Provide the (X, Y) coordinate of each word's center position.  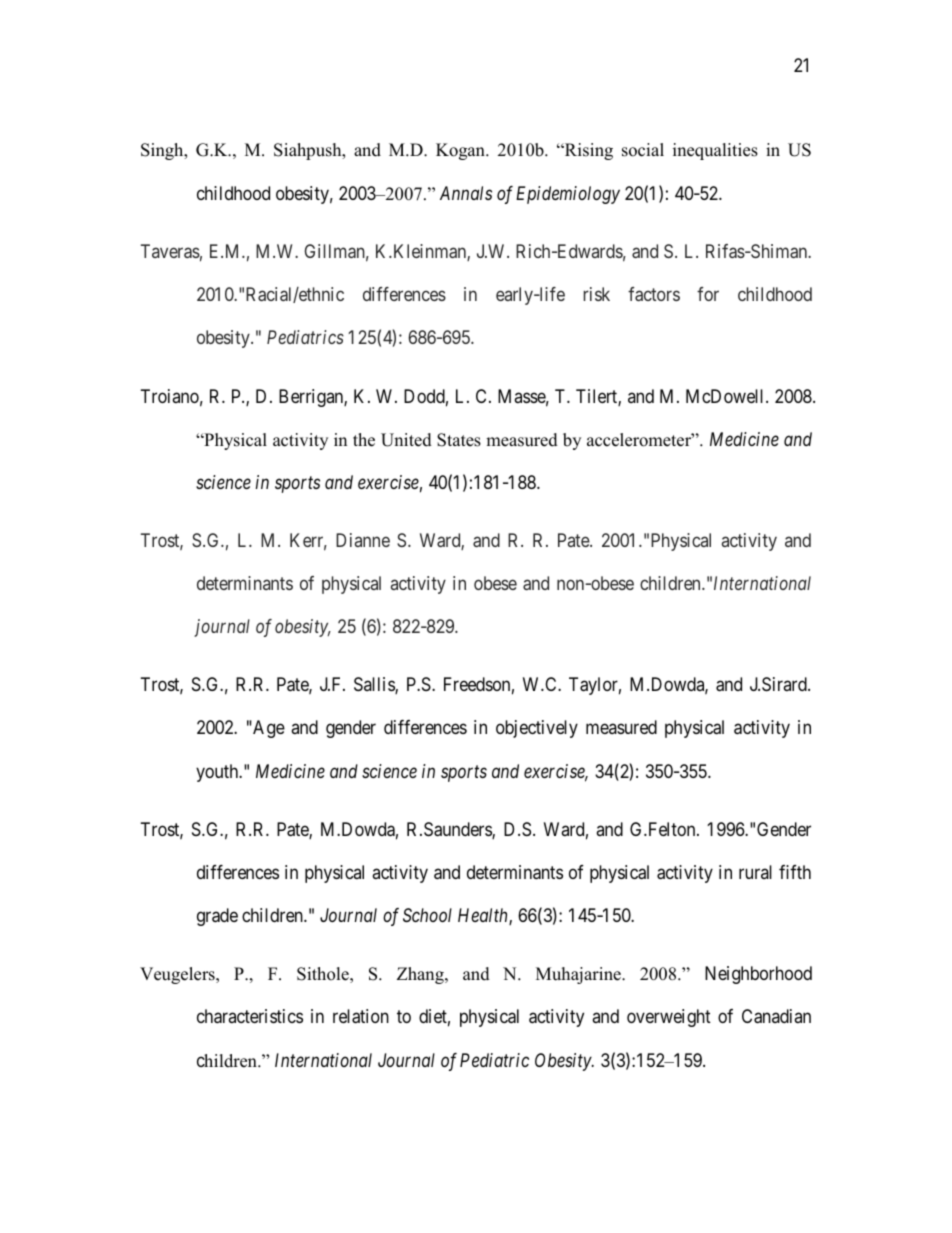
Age (268, 729)
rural (755, 872)
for (708, 294)
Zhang (421, 975)
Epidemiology (568, 195)
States (459, 440)
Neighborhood (758, 975)
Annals (466, 193)
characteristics (250, 1016)
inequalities (715, 151)
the (364, 440)
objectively (537, 729)
